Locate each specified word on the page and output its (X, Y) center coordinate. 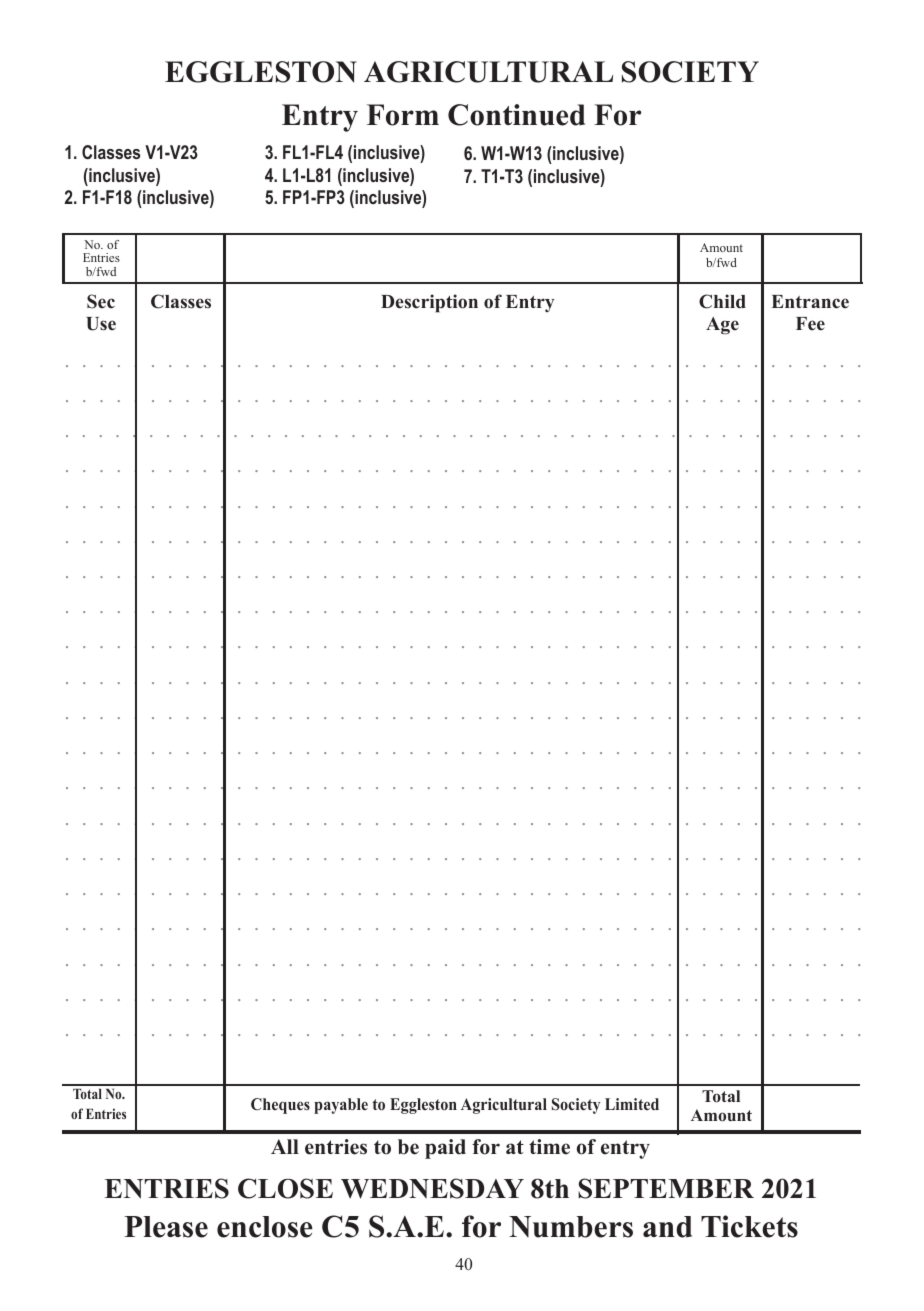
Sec (101, 301)
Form (403, 115)
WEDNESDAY (432, 1188)
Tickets (749, 1226)
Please (166, 1227)
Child (722, 301)
